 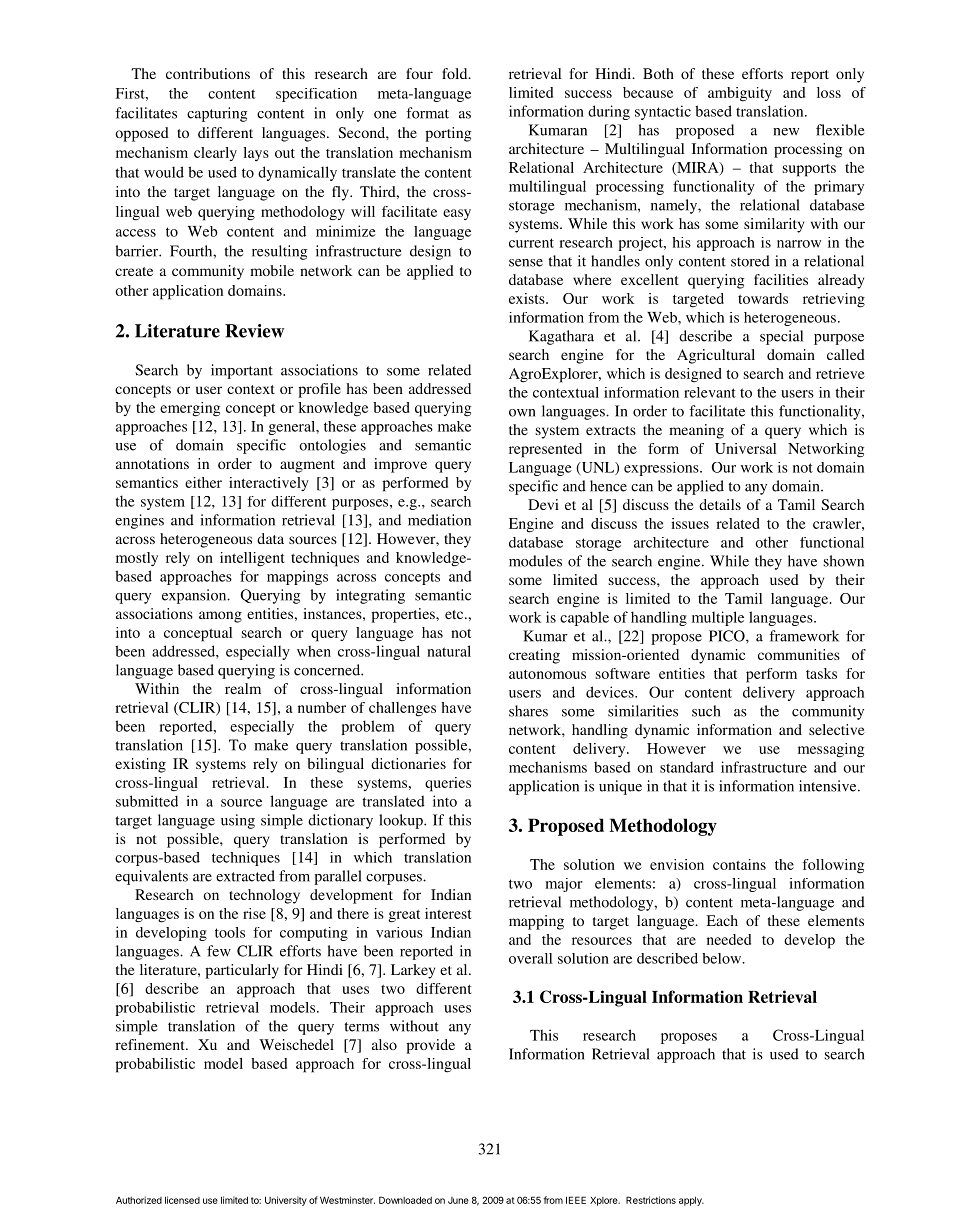 I want to click on ambiguity, so click(x=740, y=94).
